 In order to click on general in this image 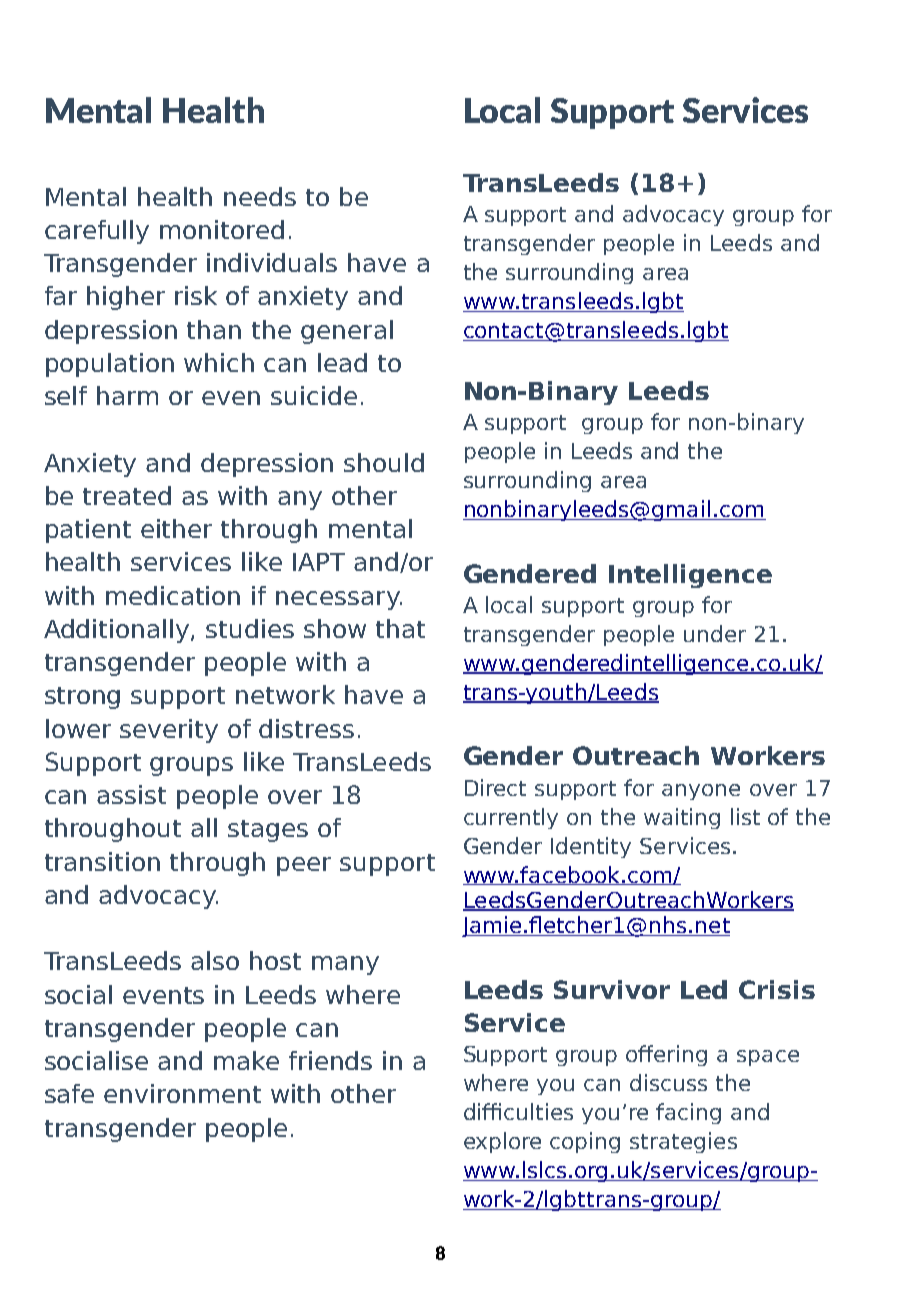, I will do `click(347, 332)`.
